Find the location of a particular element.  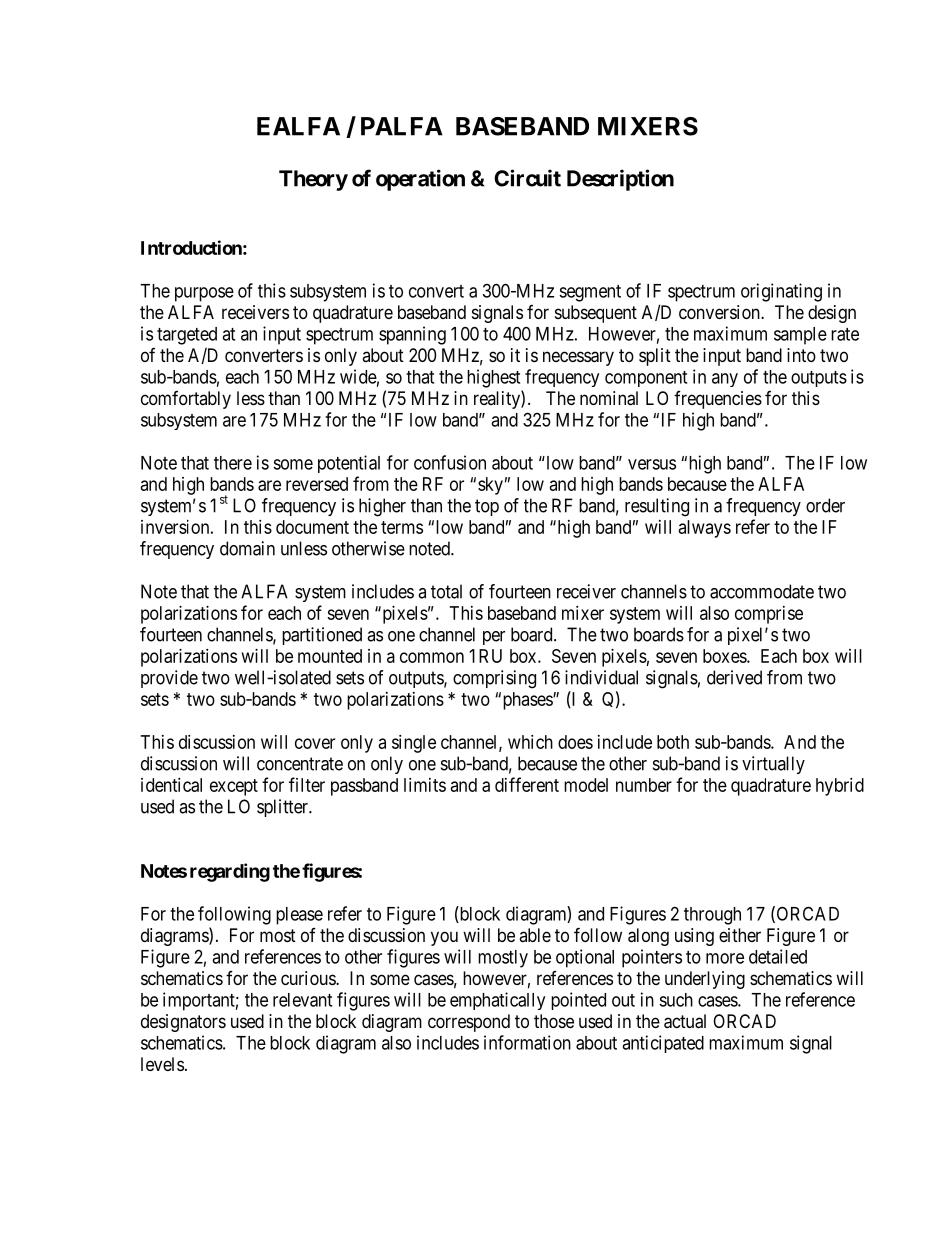

please is located at coordinates (299, 916).
